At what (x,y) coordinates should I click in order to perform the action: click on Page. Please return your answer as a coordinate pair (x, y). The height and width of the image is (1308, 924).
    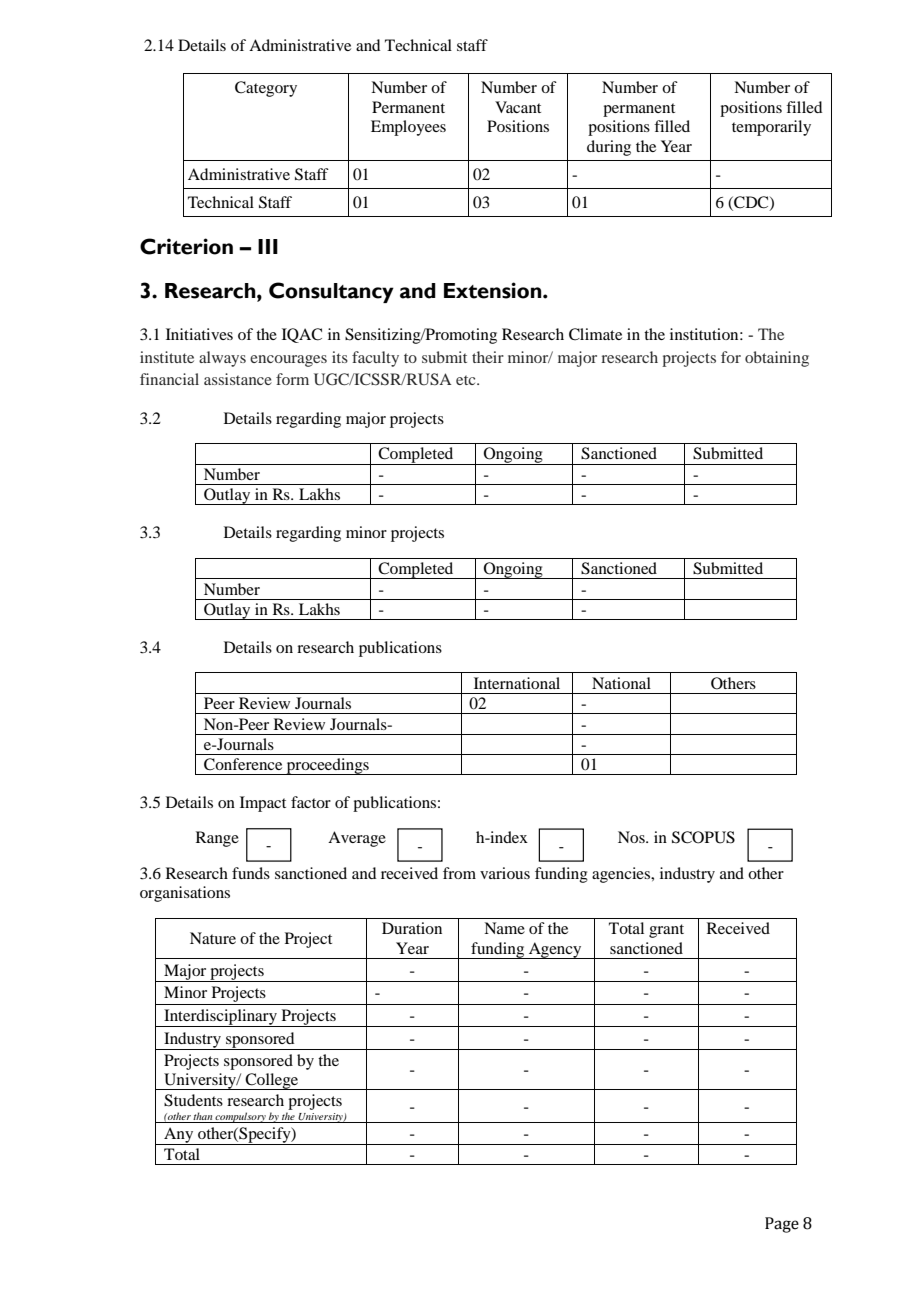
    Looking at the image, I should click on (782, 1225).
